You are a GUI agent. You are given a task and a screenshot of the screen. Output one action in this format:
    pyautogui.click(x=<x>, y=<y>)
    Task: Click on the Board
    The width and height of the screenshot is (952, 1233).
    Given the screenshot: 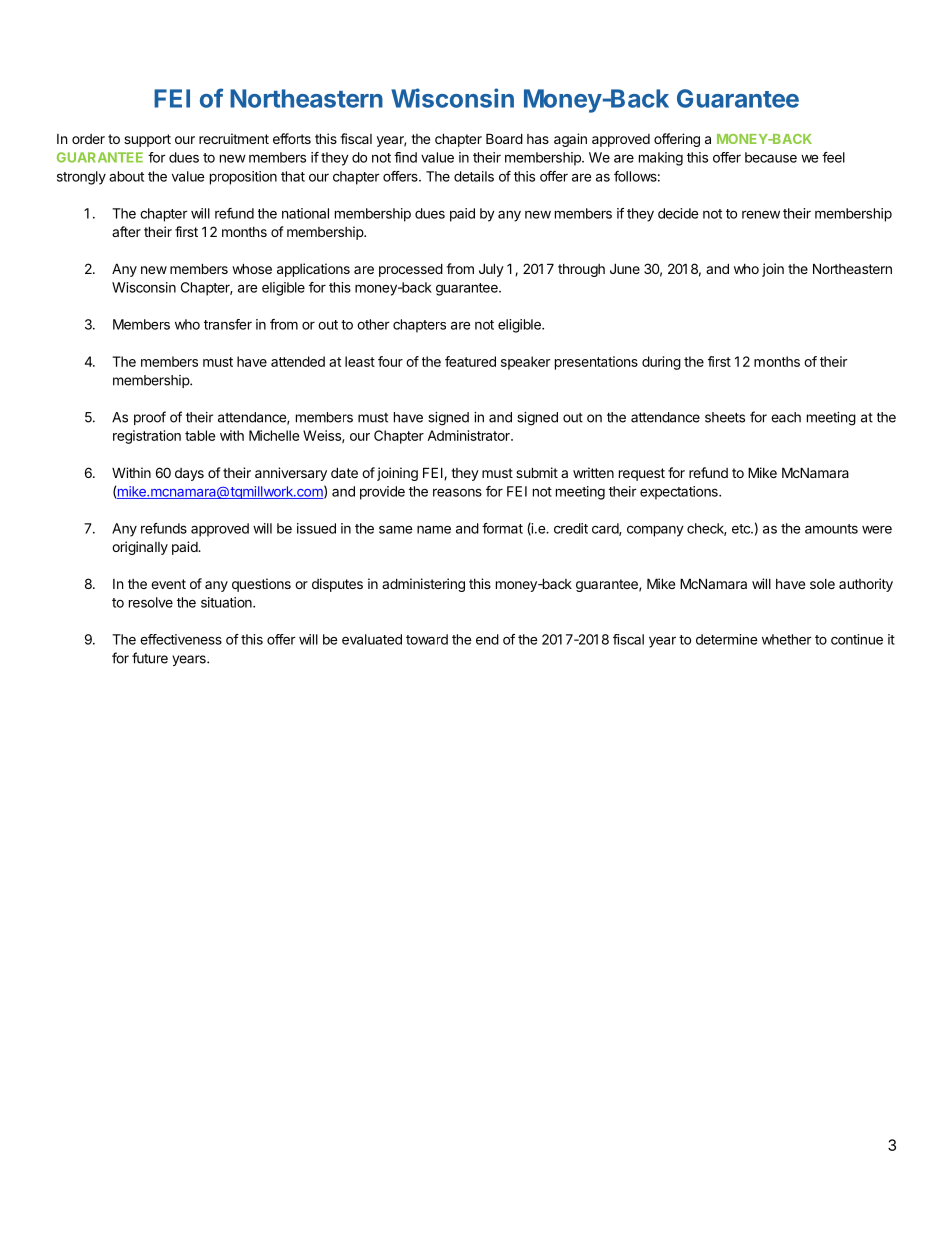 What is the action you would take?
    pyautogui.click(x=504, y=138)
